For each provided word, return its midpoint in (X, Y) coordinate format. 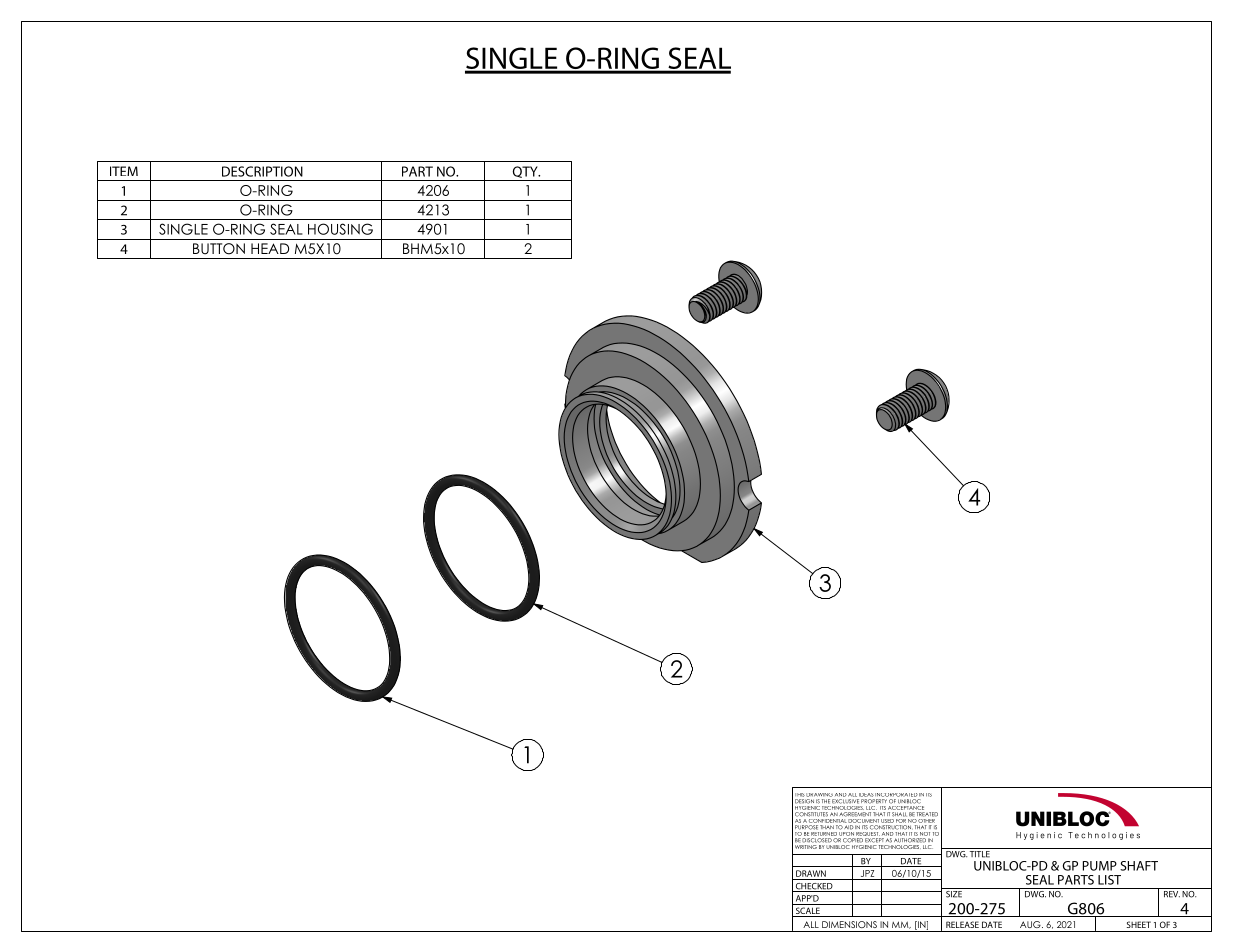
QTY (526, 172)
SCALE (807, 912)
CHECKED (814, 887)
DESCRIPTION (262, 171)
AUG (1031, 924)
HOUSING (340, 229)
